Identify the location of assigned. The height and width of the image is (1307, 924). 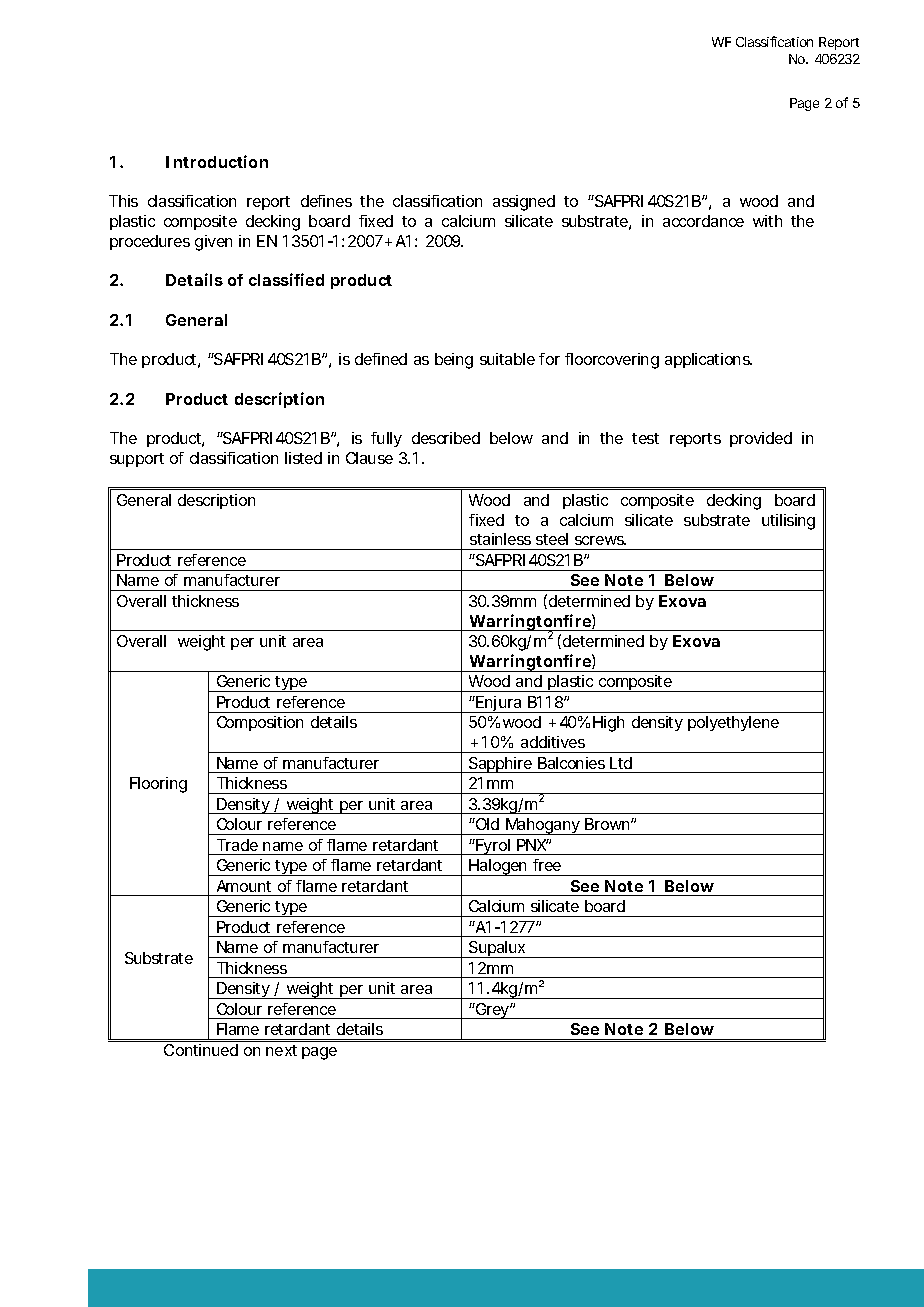
(524, 203).
